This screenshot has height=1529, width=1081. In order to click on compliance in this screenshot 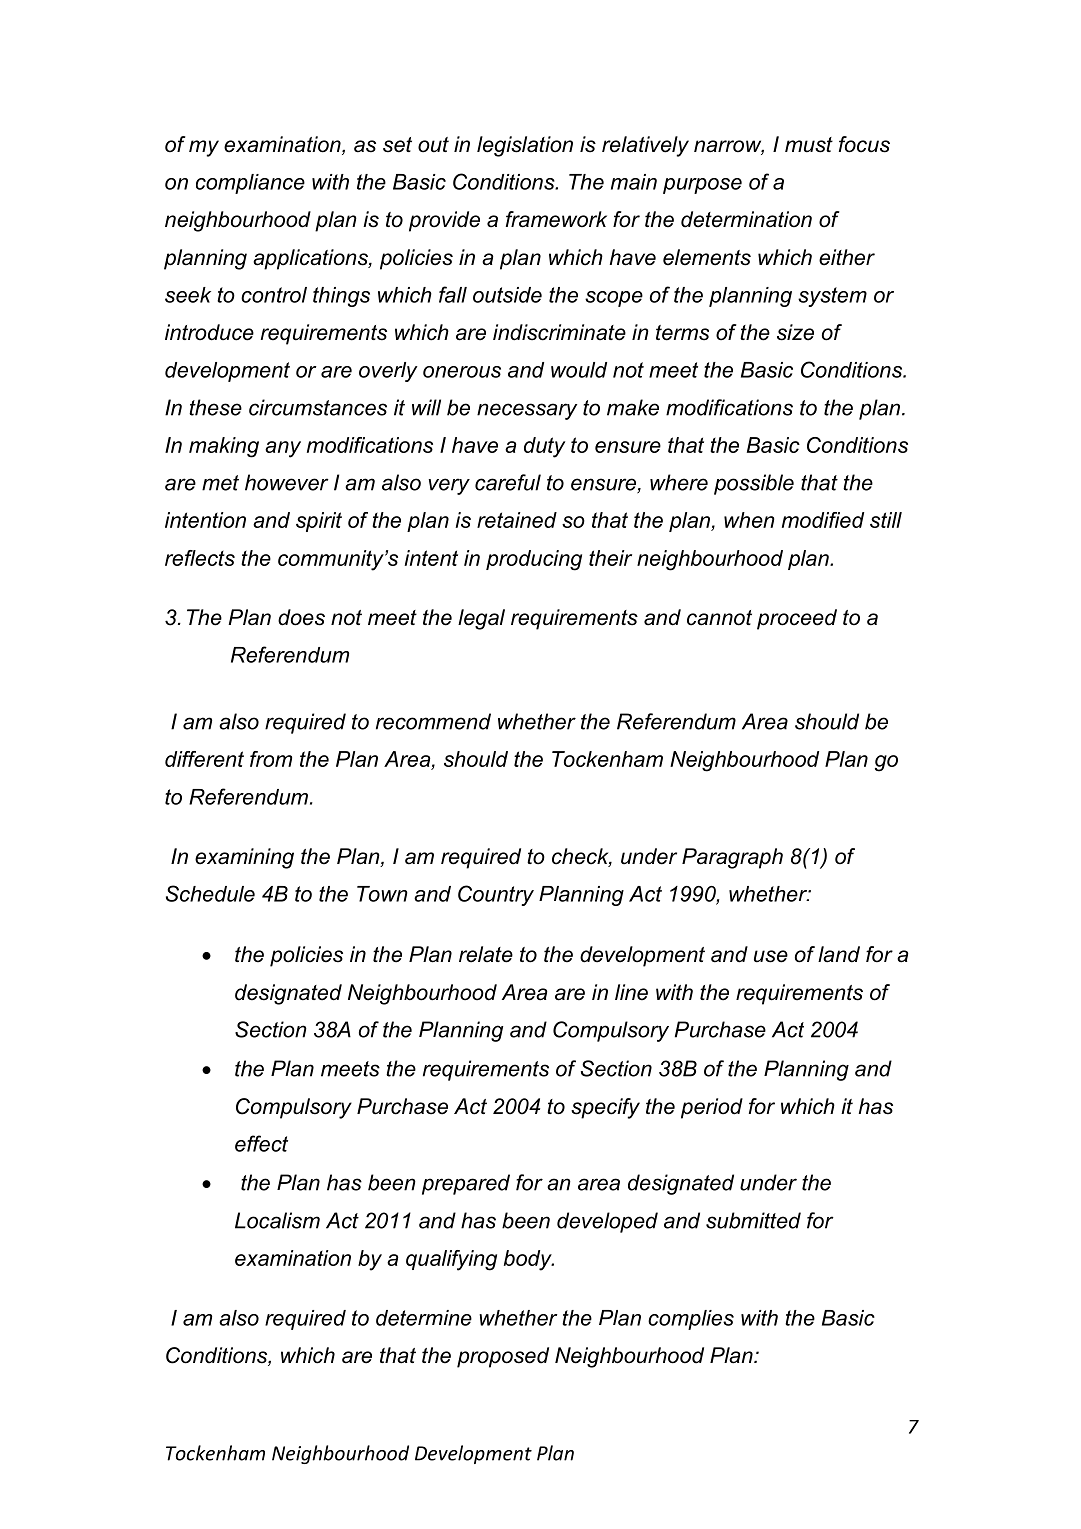, I will do `click(250, 184)`.
